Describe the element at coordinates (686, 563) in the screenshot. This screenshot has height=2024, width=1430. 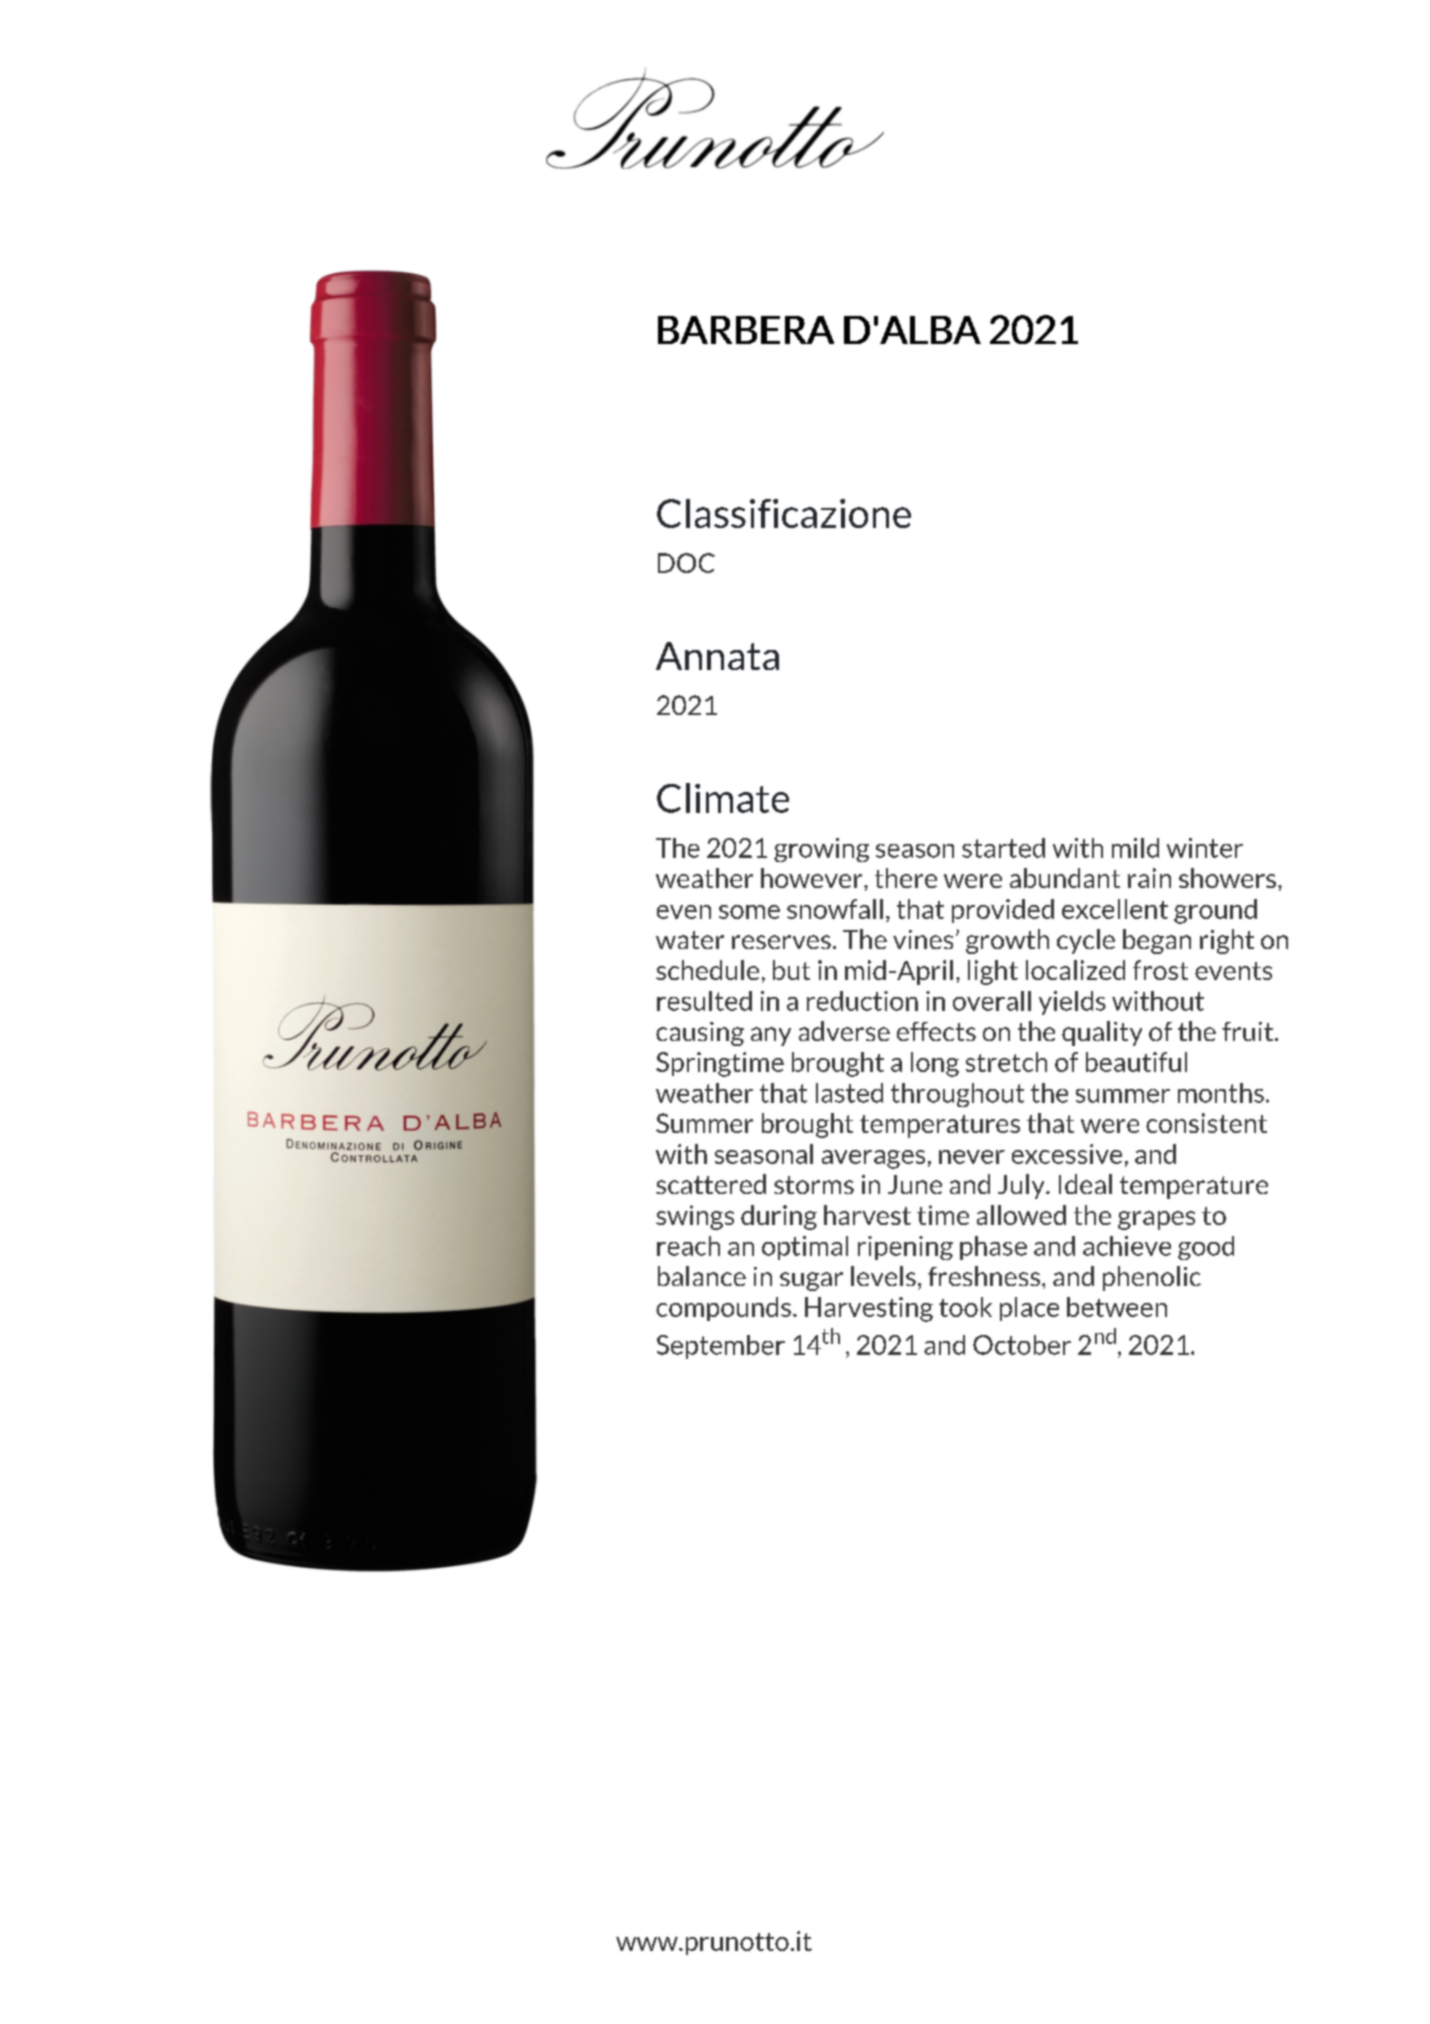
I see `DOC` at that location.
